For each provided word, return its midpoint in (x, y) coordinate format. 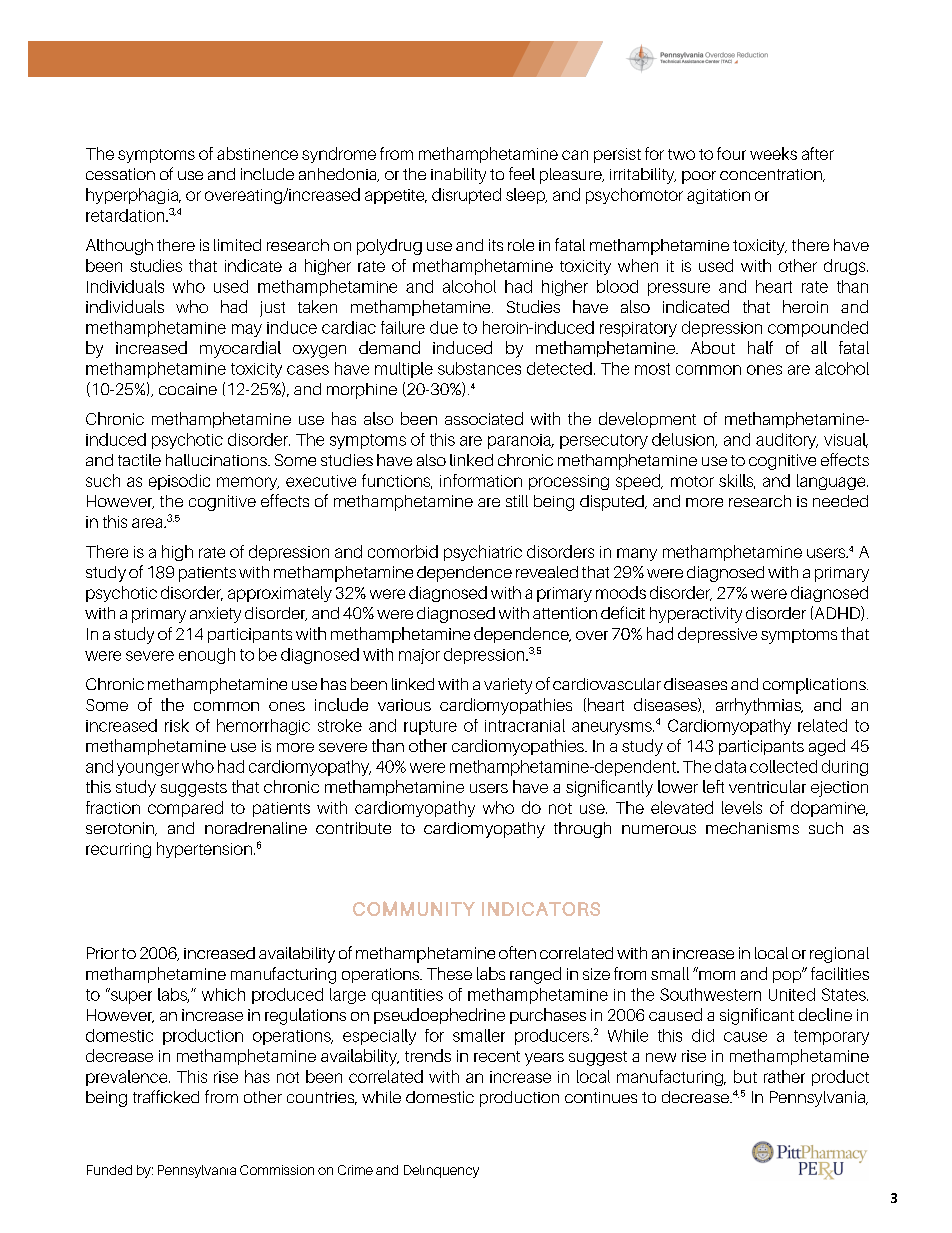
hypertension (204, 850)
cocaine (188, 389)
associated (484, 418)
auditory (787, 441)
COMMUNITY (414, 908)
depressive (717, 635)
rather (784, 1076)
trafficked (166, 1096)
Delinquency (441, 1171)
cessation (120, 174)
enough (207, 656)
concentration (772, 175)
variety (508, 686)
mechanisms (752, 828)
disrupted (466, 196)
